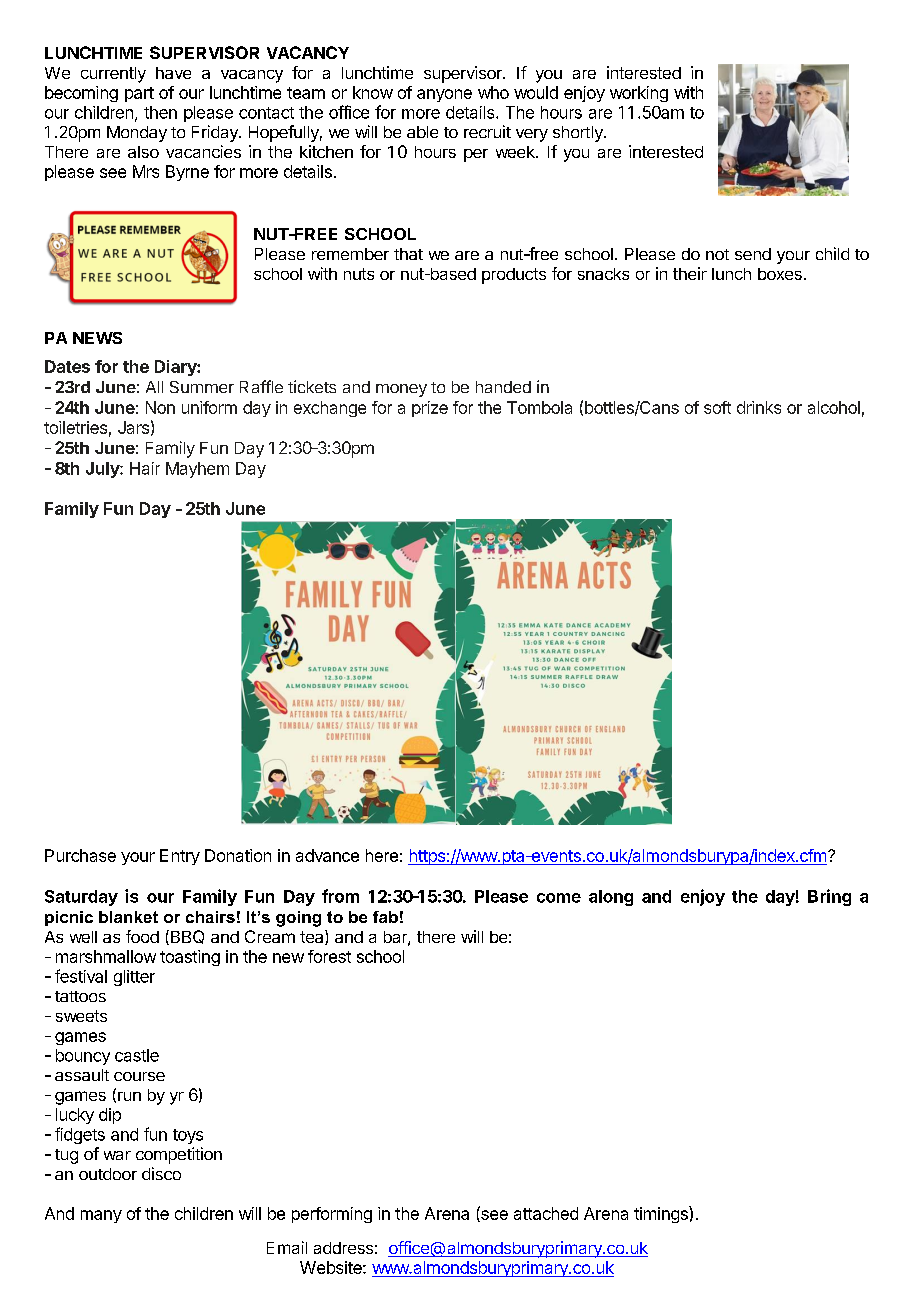  What do you see at coordinates (444, 95) in the screenshot?
I see `anyone` at bounding box center [444, 95].
